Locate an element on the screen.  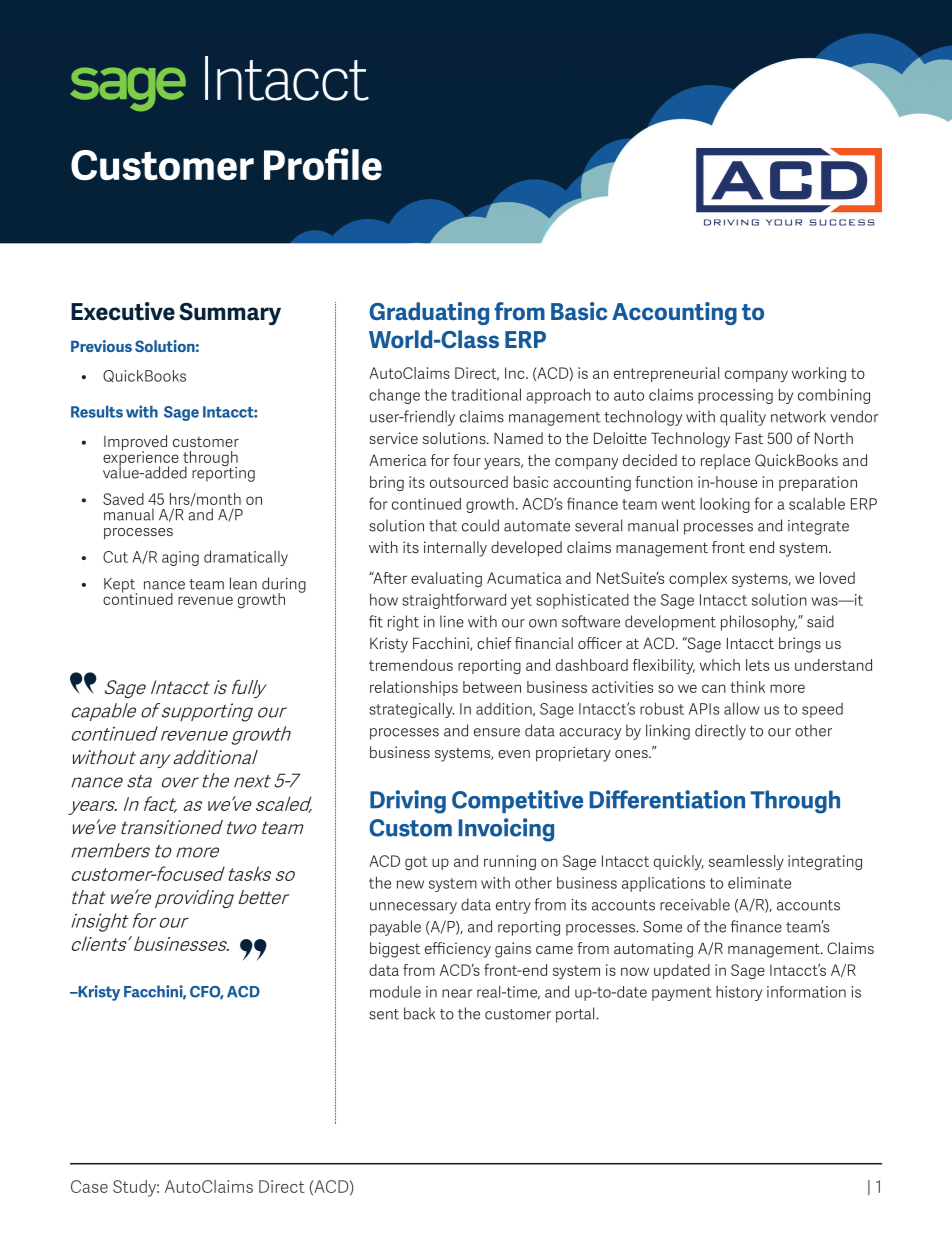
history is located at coordinates (739, 993).
